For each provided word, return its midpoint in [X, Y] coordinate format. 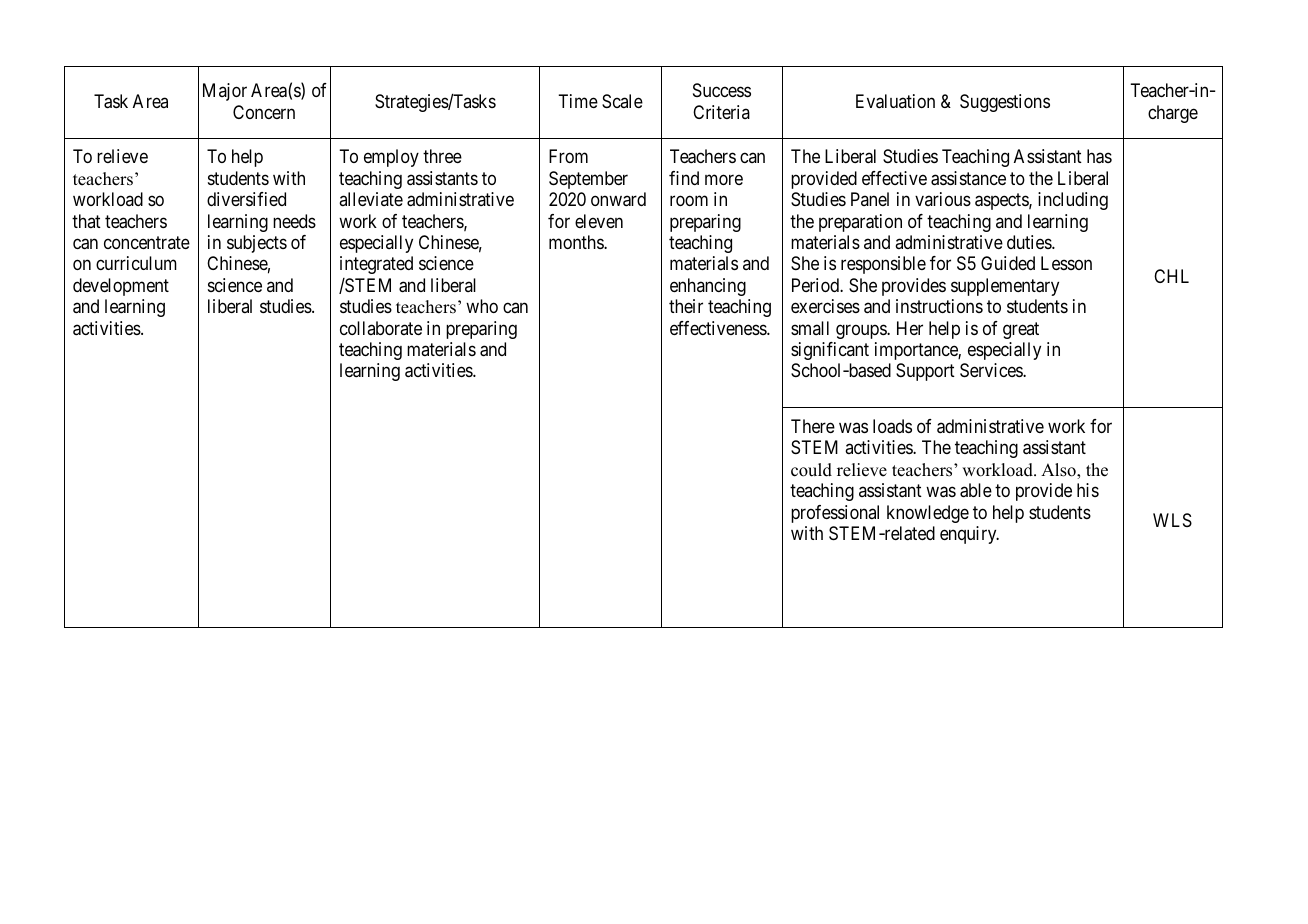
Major [225, 92]
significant [830, 351]
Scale [622, 101]
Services [992, 370]
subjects [257, 244]
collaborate [381, 328]
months [577, 242]
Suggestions [1005, 103]
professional [835, 514]
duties [1030, 242]
